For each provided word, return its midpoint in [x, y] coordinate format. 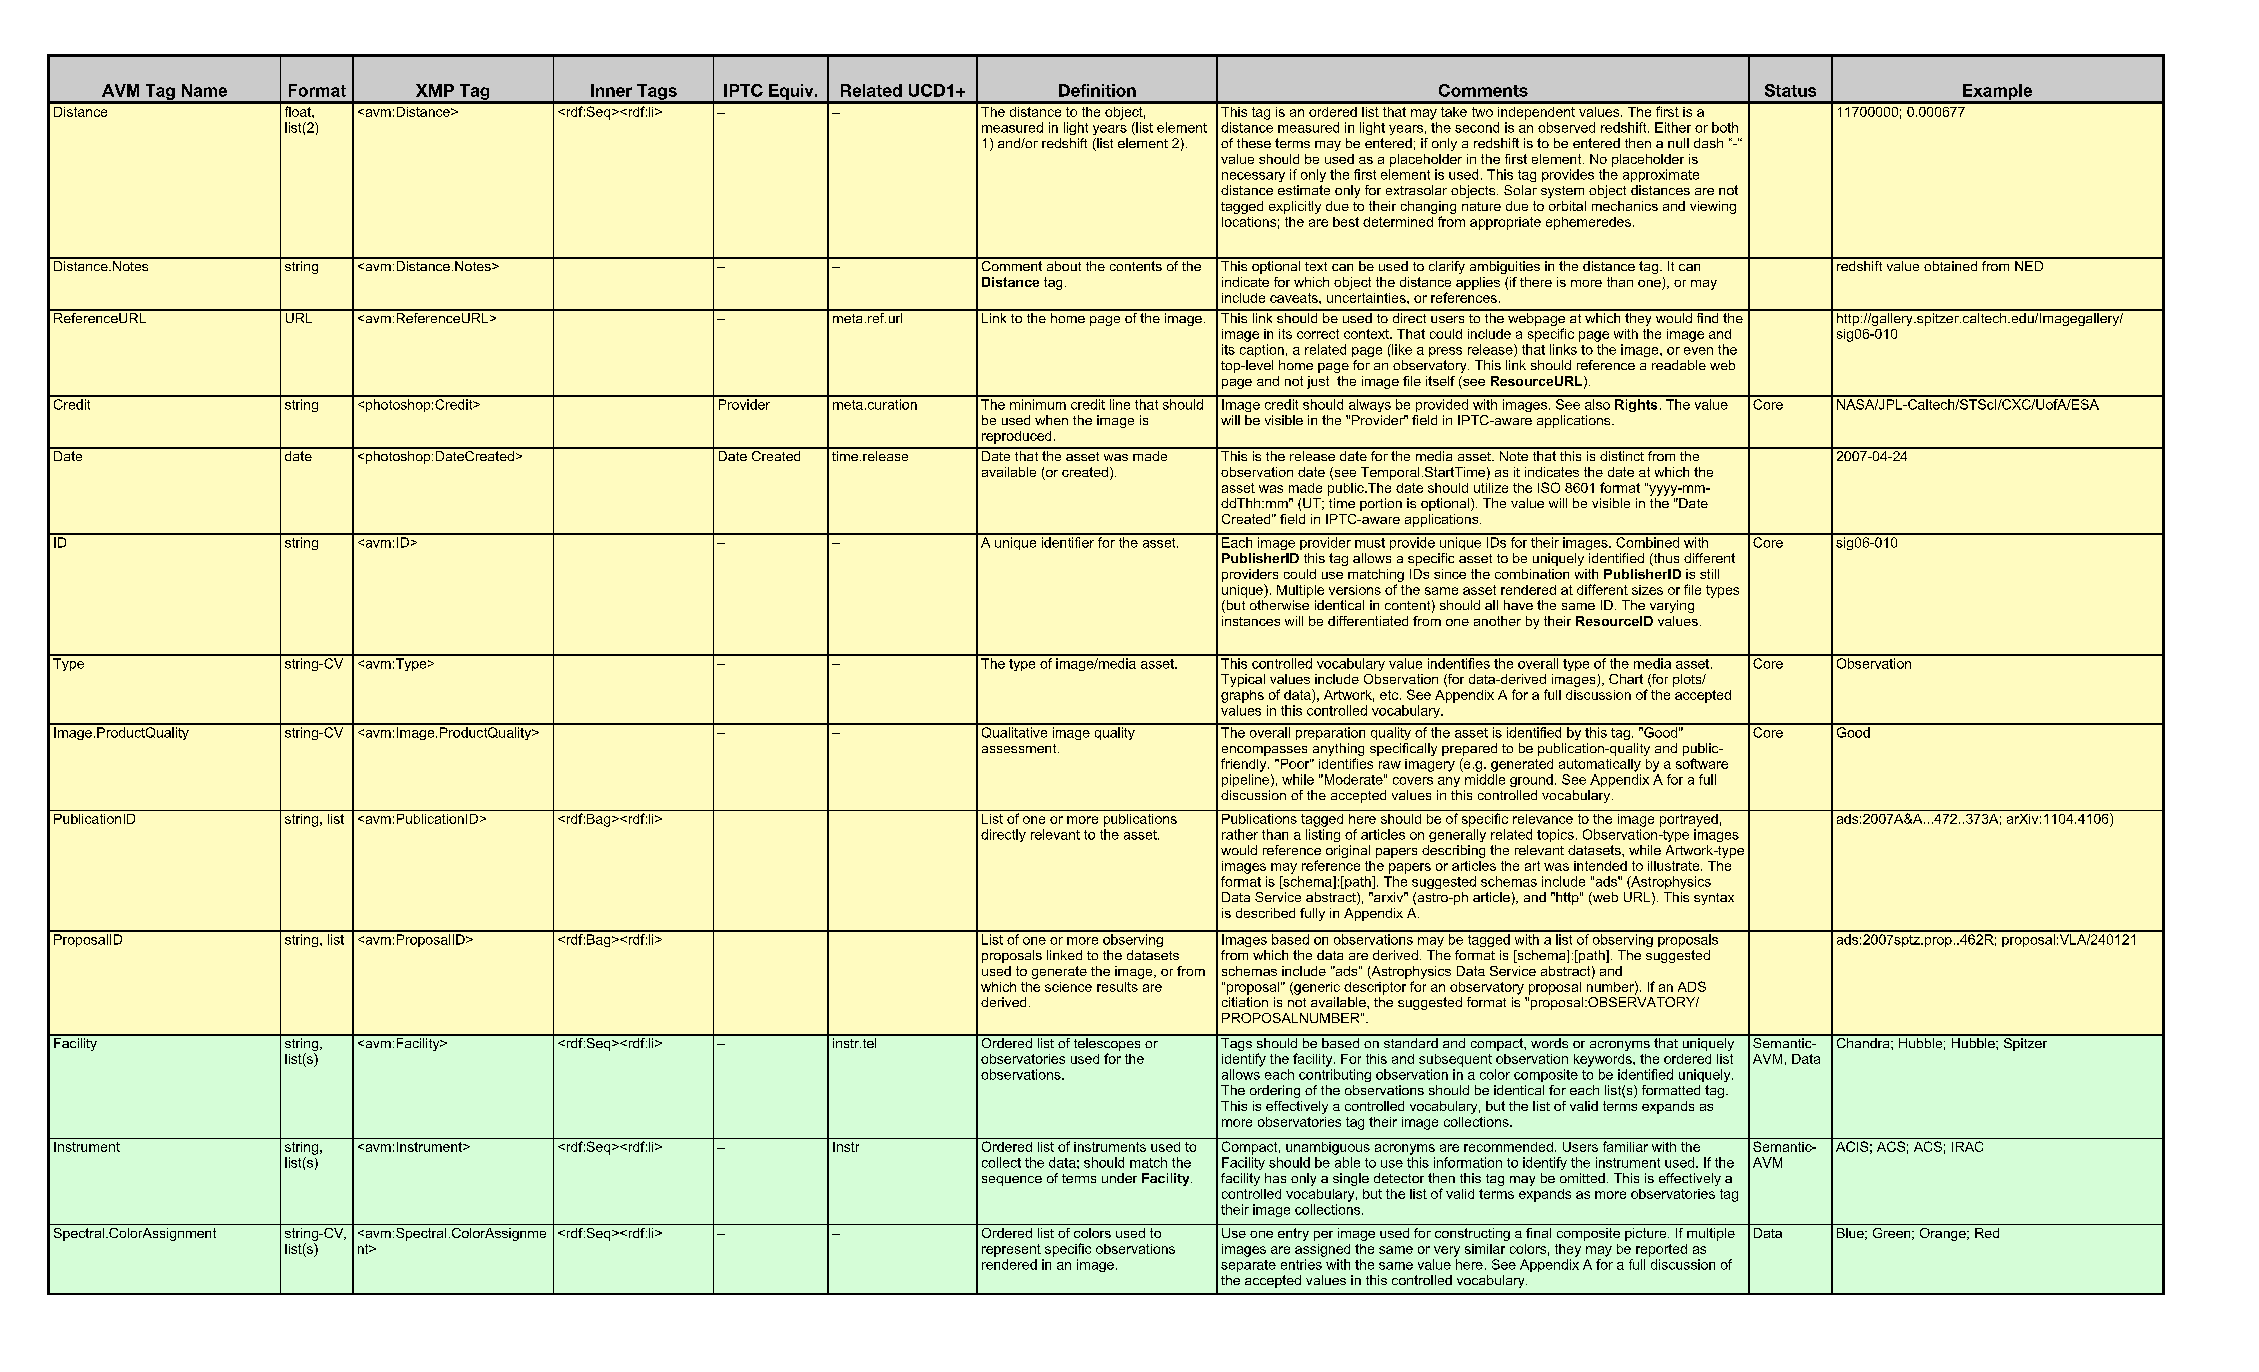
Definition [1097, 90]
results [1117, 987]
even [1698, 351]
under [1119, 1178]
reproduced [1016, 437]
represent [1011, 1250]
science [1068, 987]
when [1051, 420]
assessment [1020, 748]
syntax [1714, 899]
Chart [1626, 679]
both [1725, 127]
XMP [435, 90]
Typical [1243, 680]
